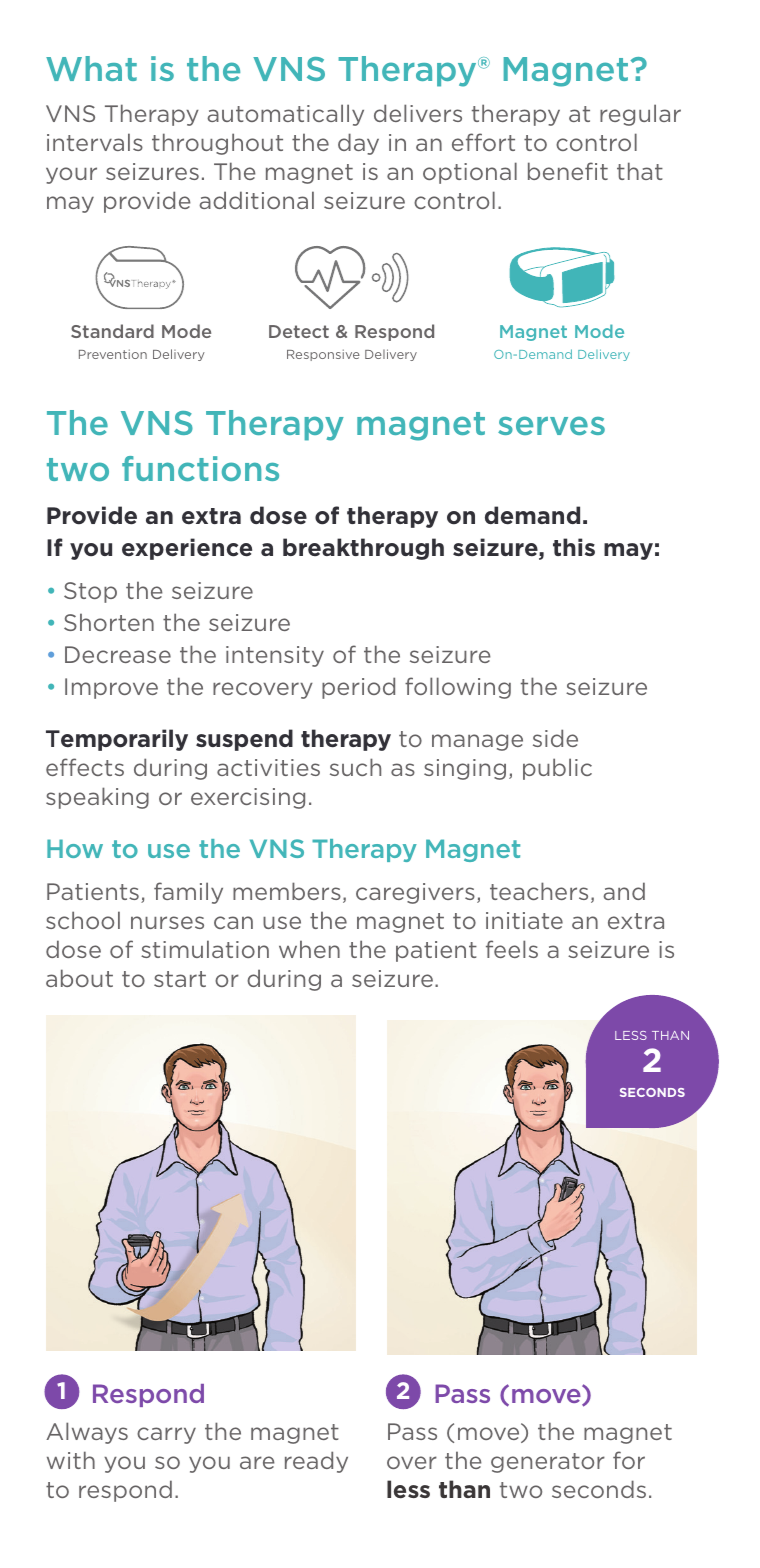 This document has width=760, height=1568. Describe the element at coordinates (512, 949) in the document. I see `feels` at that location.
